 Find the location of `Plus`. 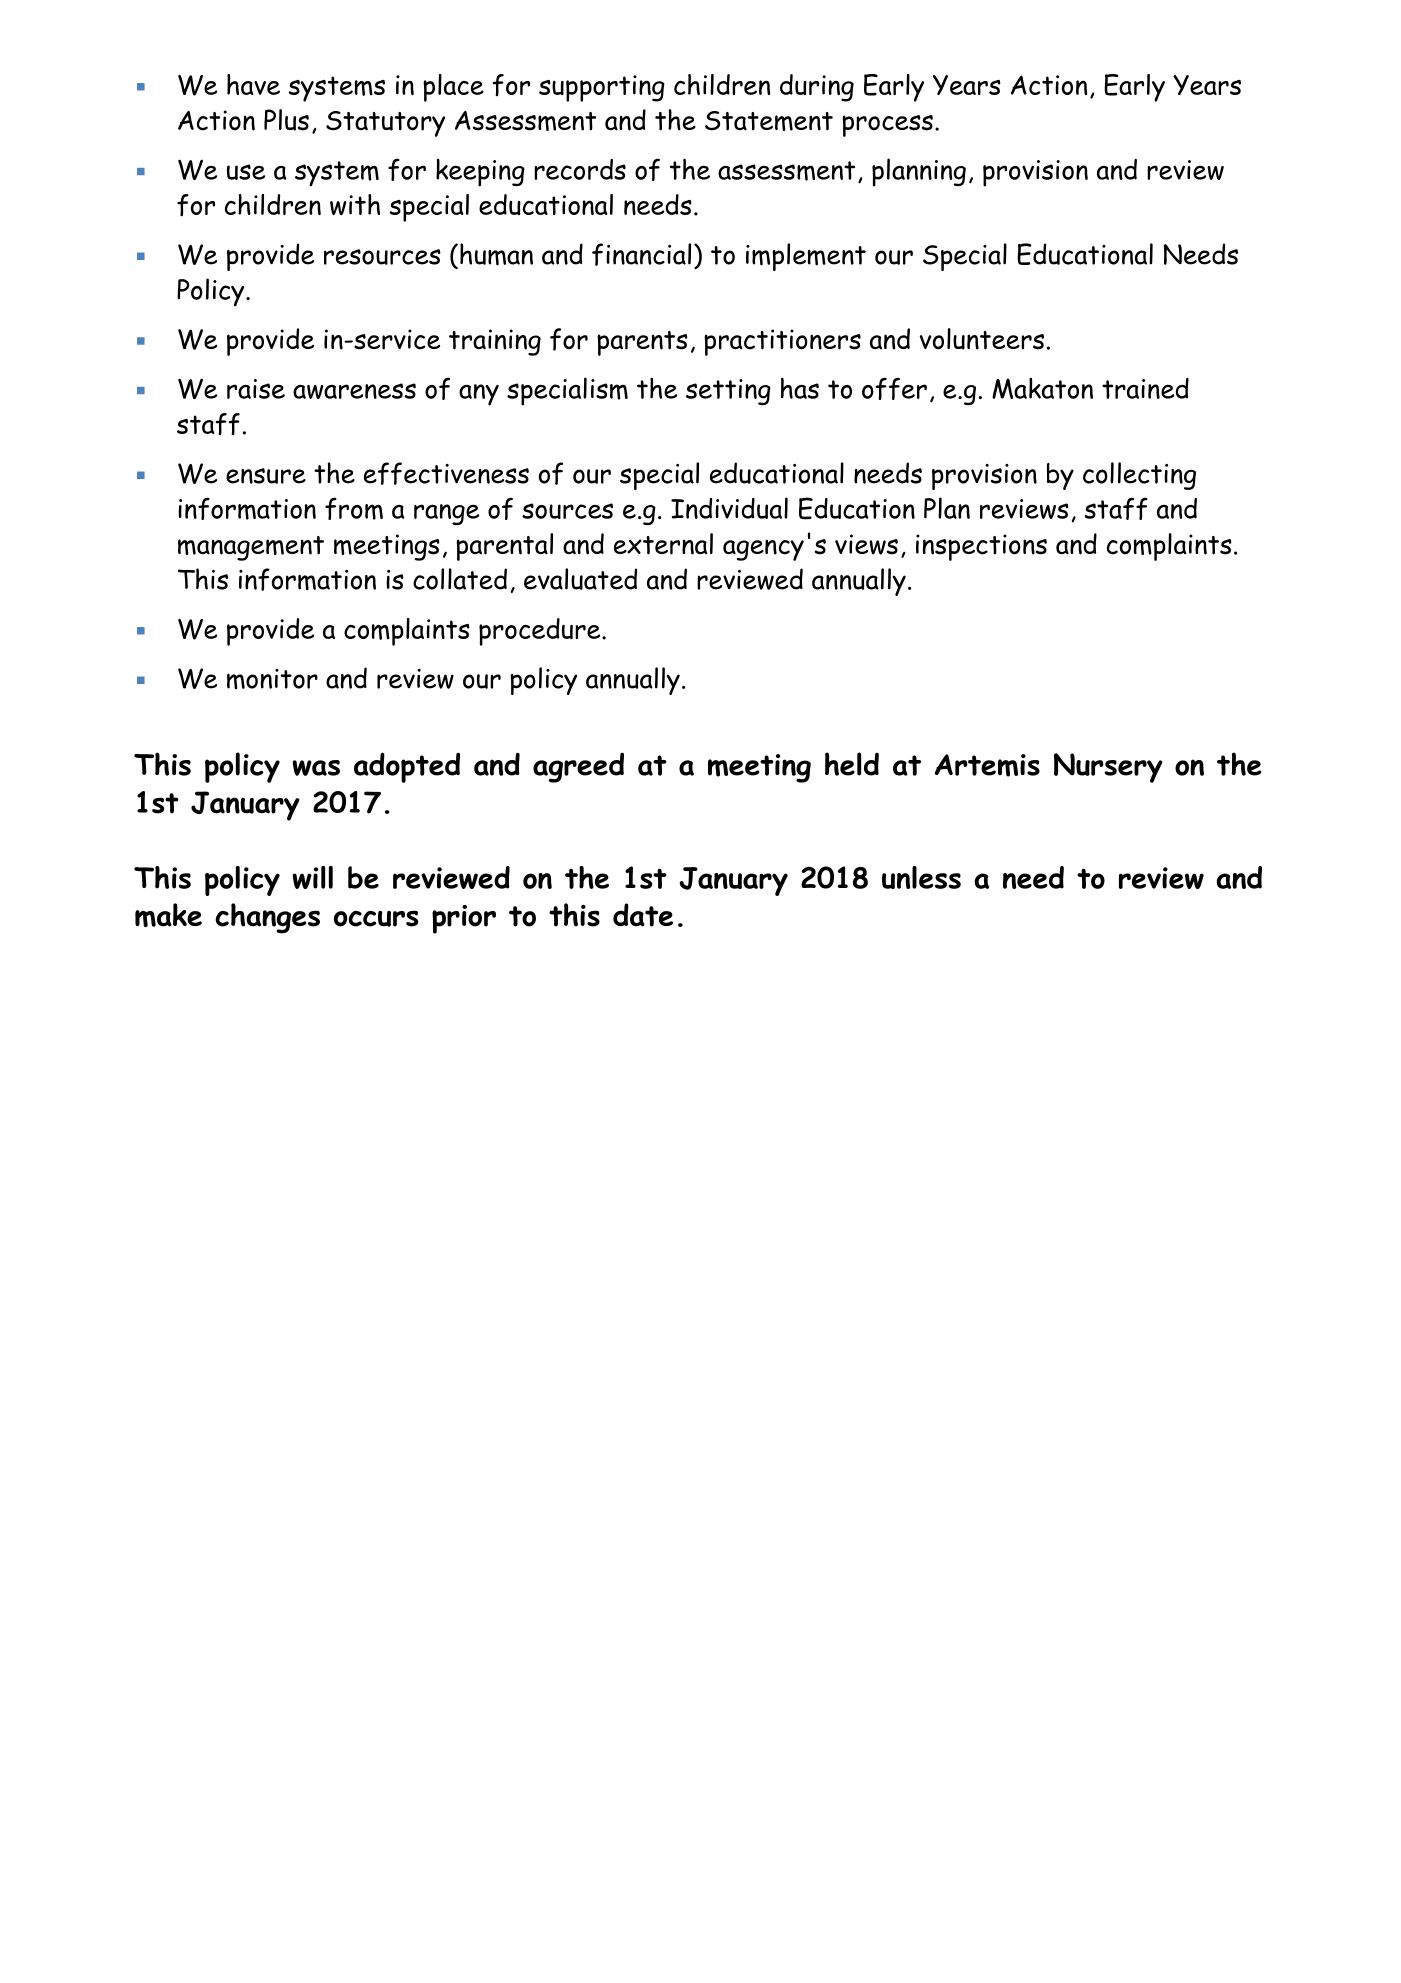

Plus is located at coordinates (286, 120).
